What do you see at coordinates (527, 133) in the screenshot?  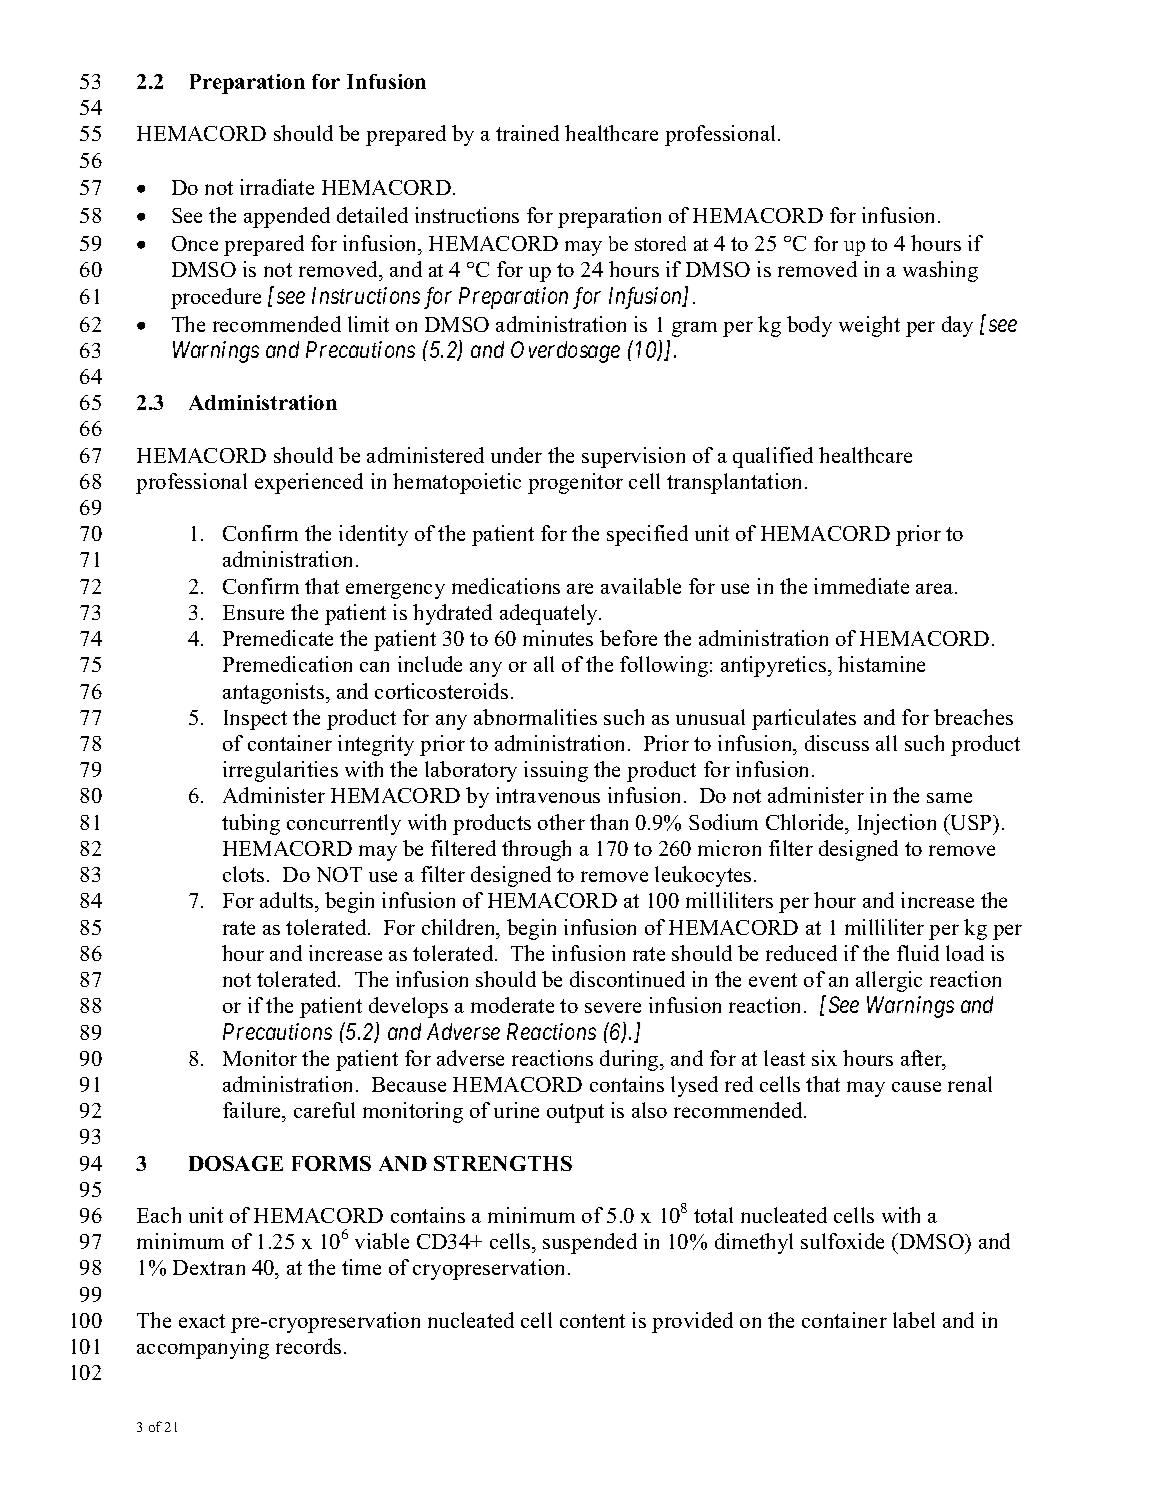 I see `trained` at bounding box center [527, 133].
